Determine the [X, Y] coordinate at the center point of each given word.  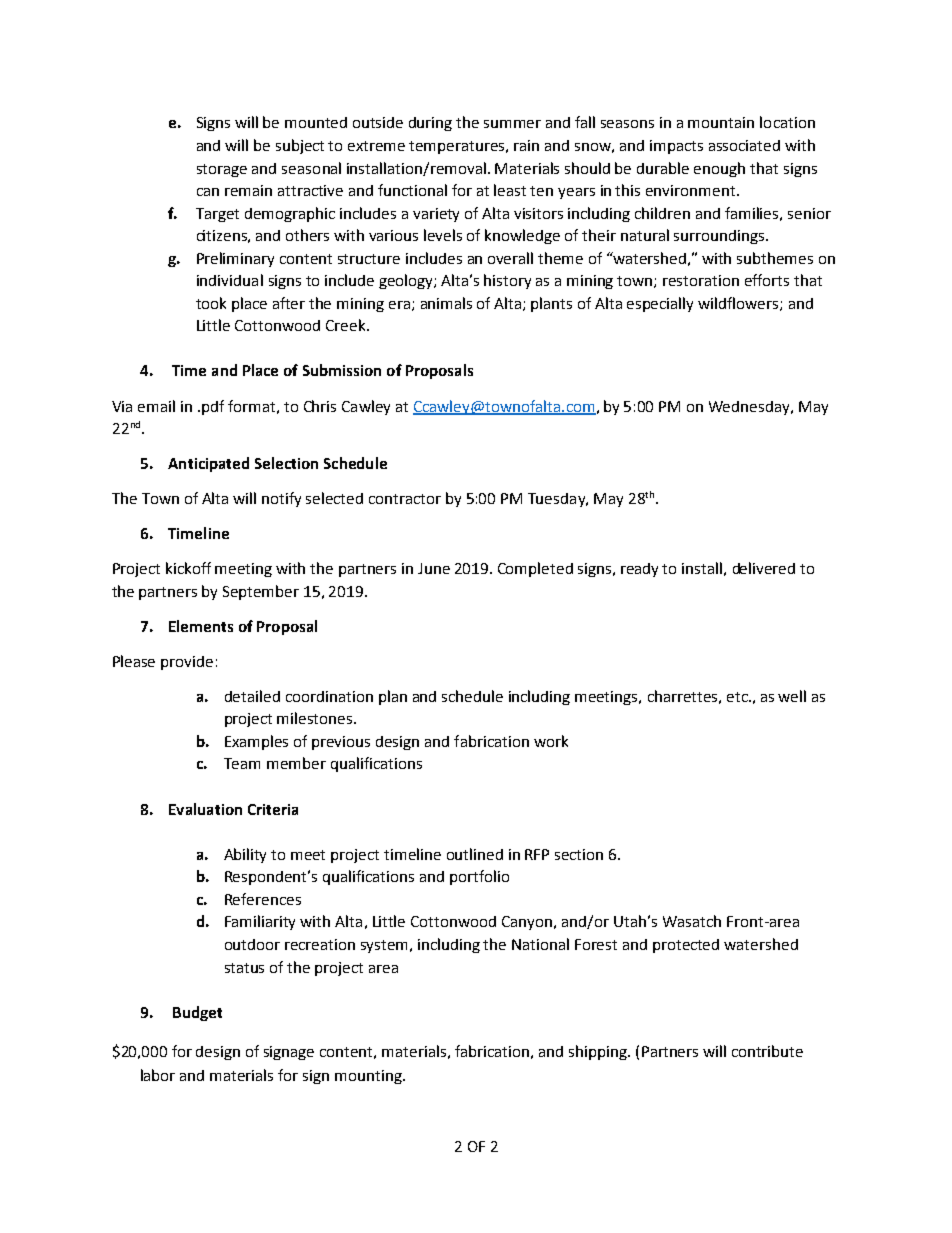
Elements [201, 626]
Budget [197, 1013]
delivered [764, 568]
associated [744, 145]
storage [222, 170]
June [434, 568]
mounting [369, 1077]
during [430, 124]
